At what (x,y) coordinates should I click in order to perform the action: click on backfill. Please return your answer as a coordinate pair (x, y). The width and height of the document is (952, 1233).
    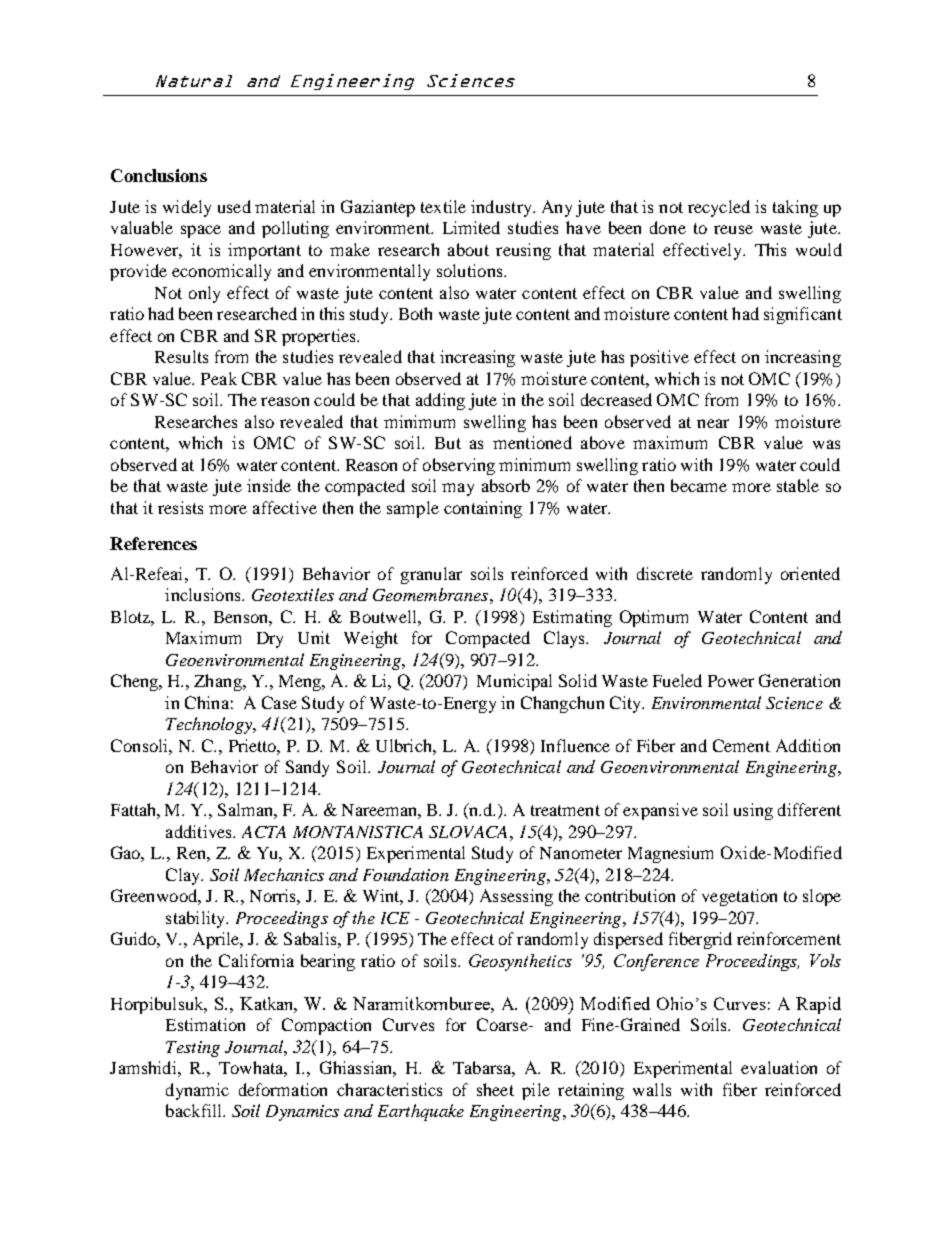
    Looking at the image, I should click on (195, 1110).
